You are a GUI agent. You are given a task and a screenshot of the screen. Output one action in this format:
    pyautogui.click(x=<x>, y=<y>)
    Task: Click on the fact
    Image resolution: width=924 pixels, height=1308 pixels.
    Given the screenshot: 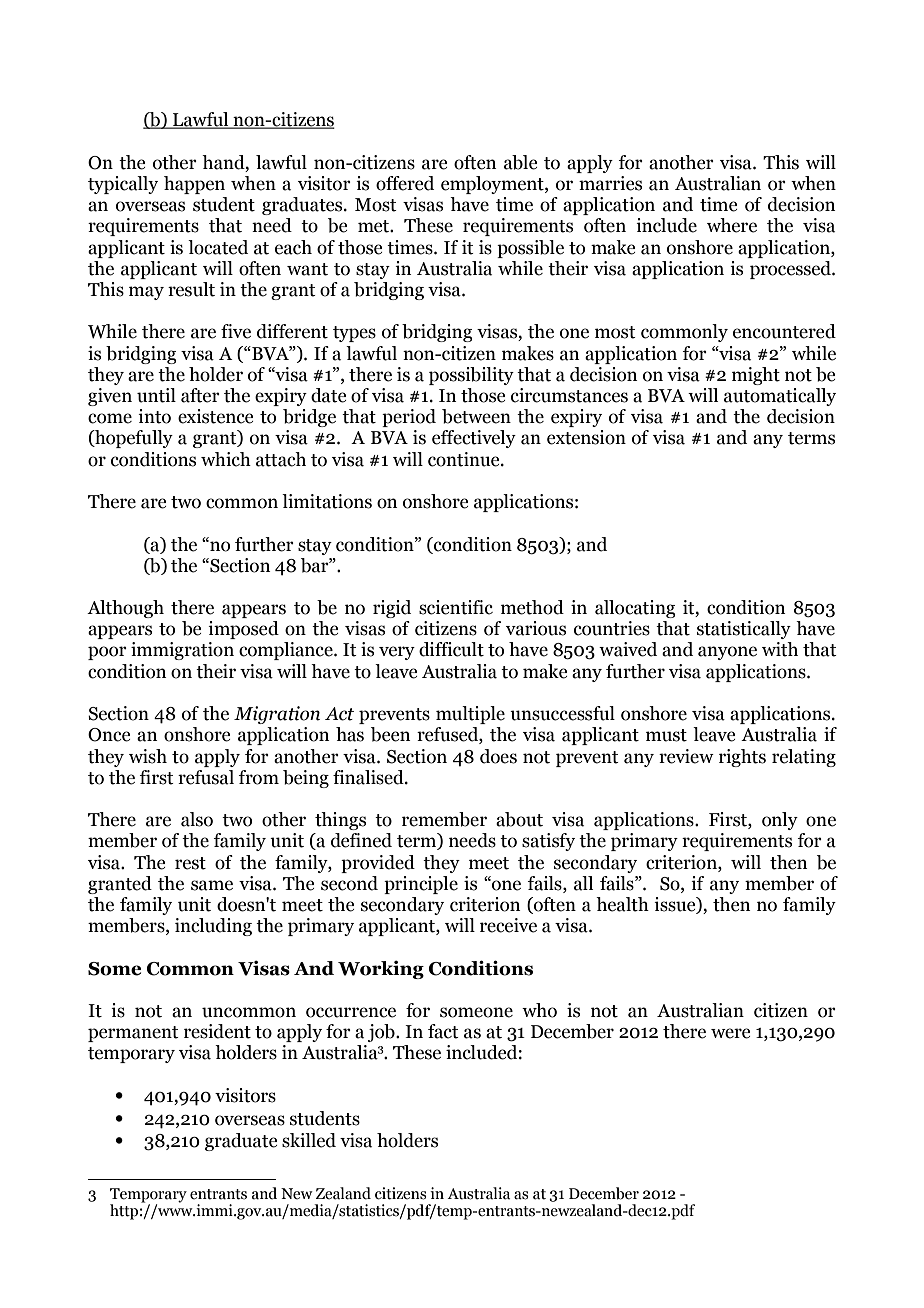 What is the action you would take?
    pyautogui.click(x=443, y=1031)
